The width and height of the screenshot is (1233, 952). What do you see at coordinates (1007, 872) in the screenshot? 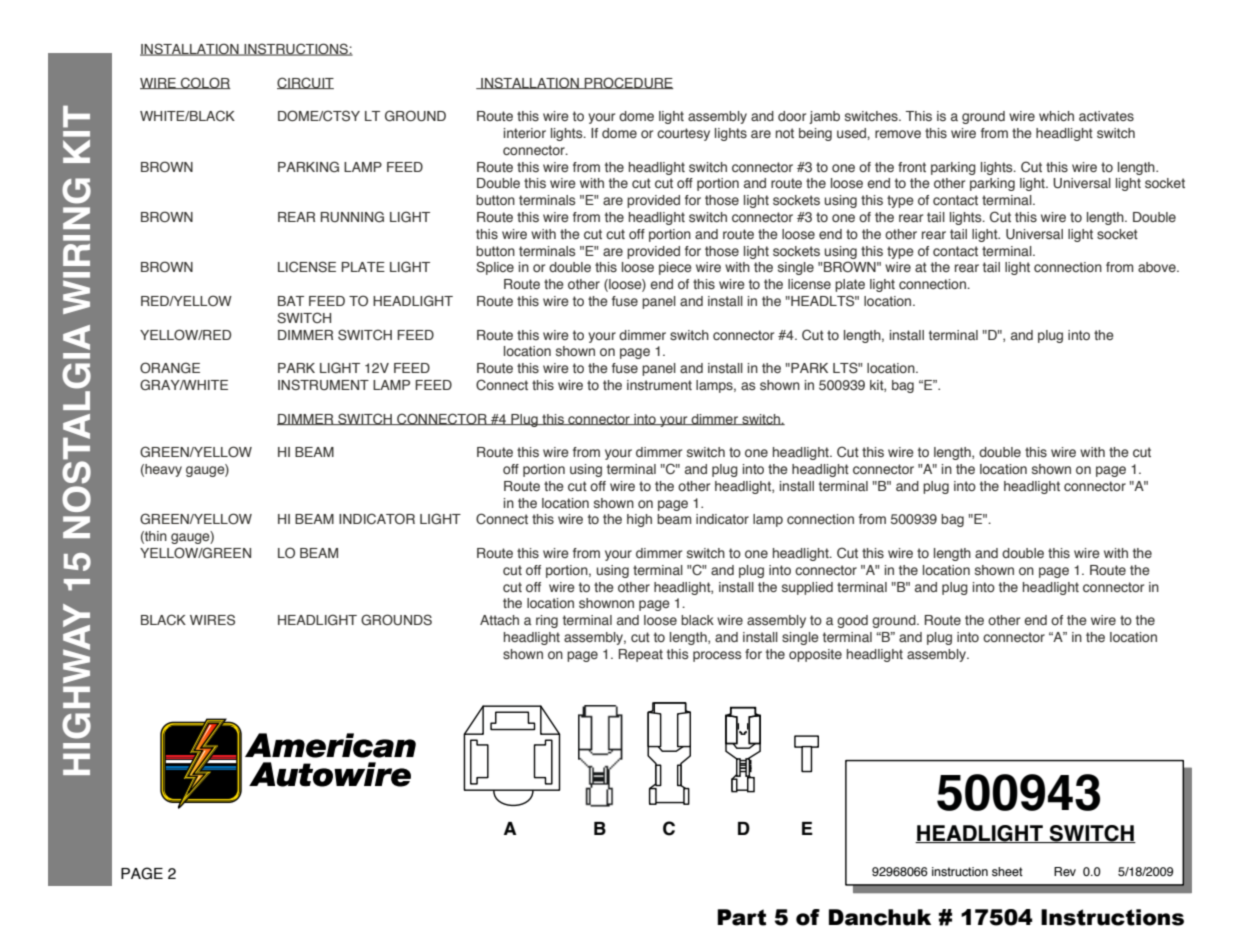
I see `sheet` at bounding box center [1007, 872].
